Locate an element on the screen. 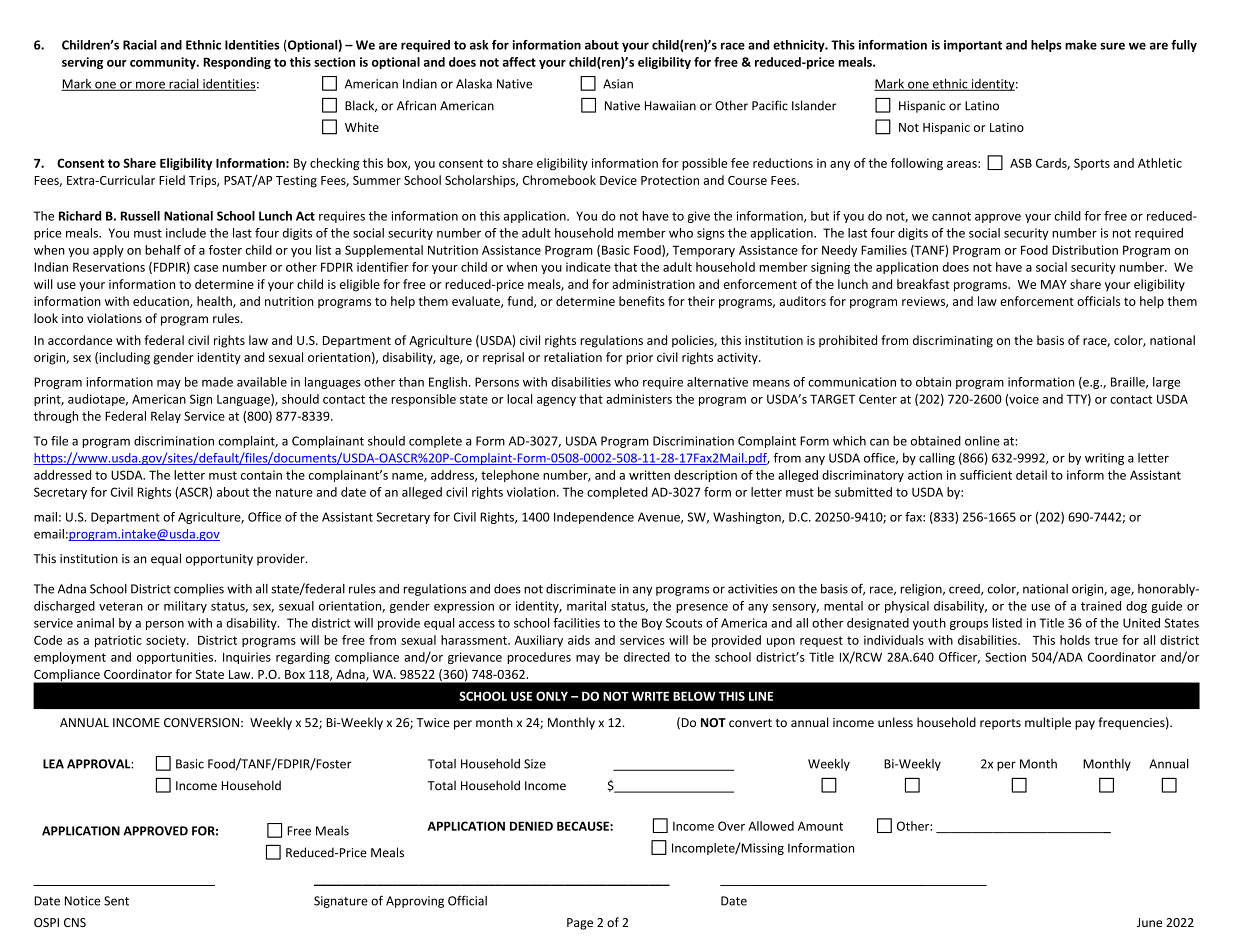  Responding is located at coordinates (237, 63).
